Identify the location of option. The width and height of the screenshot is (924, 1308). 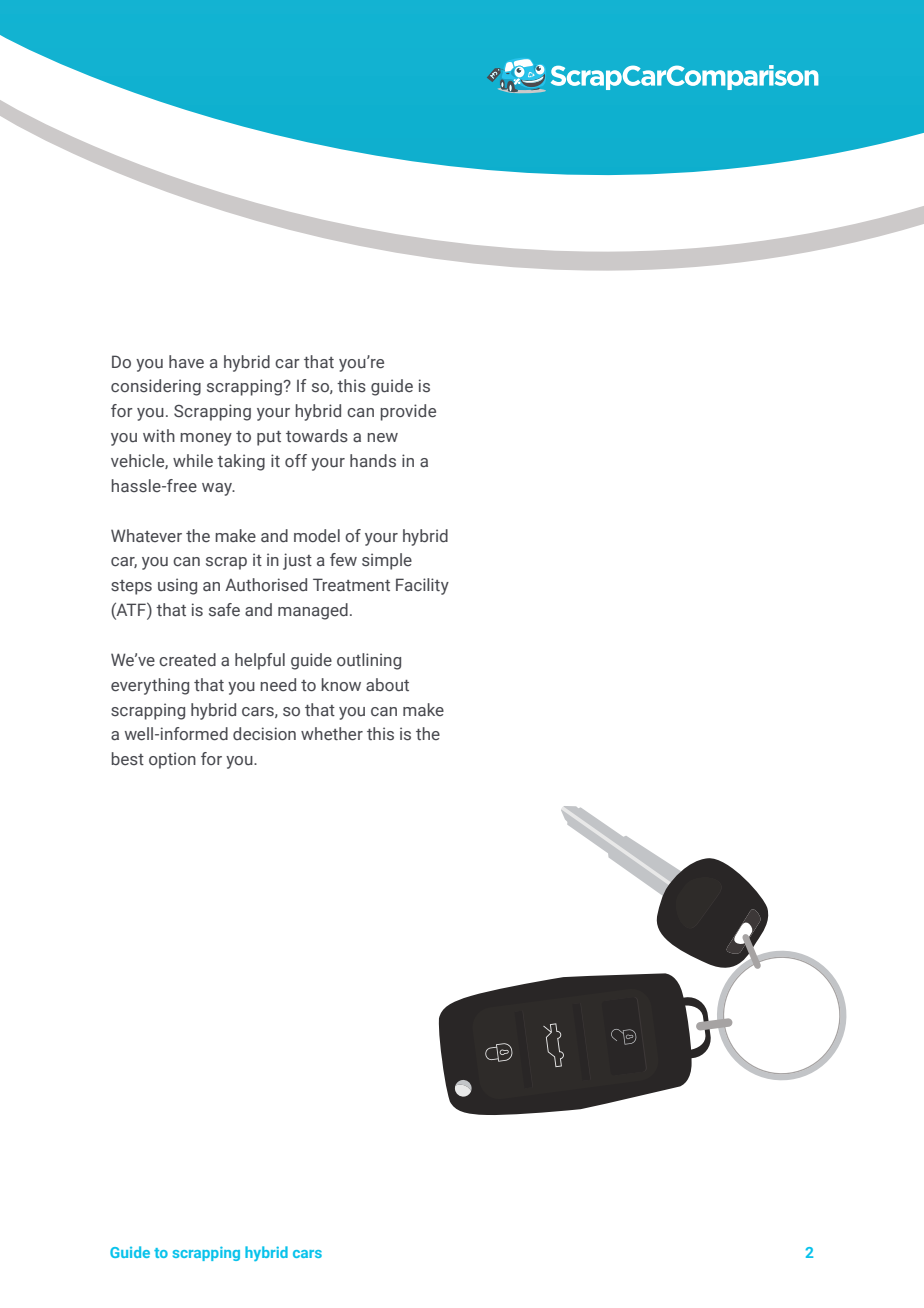
(172, 760).
